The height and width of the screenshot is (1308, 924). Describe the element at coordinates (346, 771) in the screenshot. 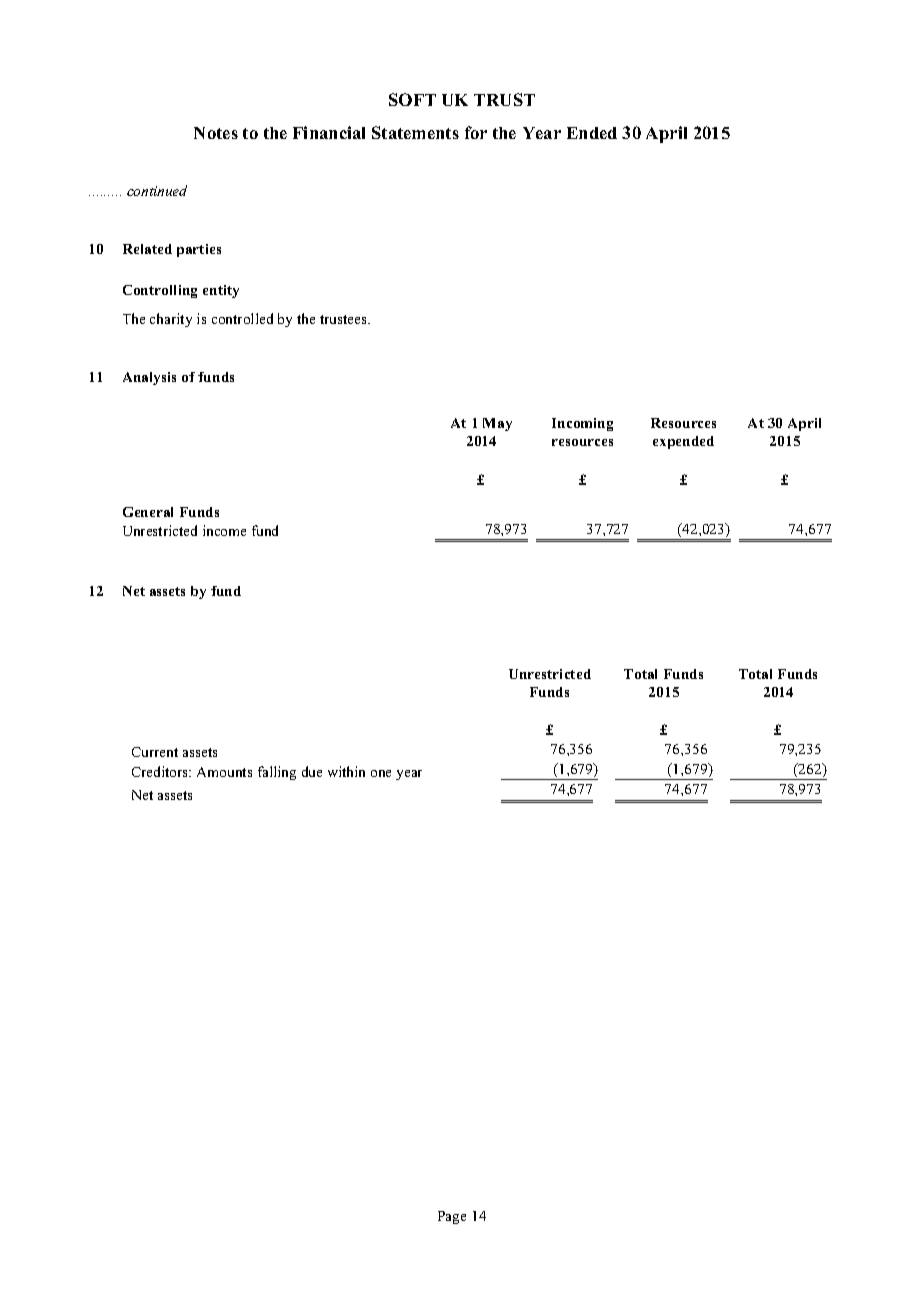

I see `within` at that location.
